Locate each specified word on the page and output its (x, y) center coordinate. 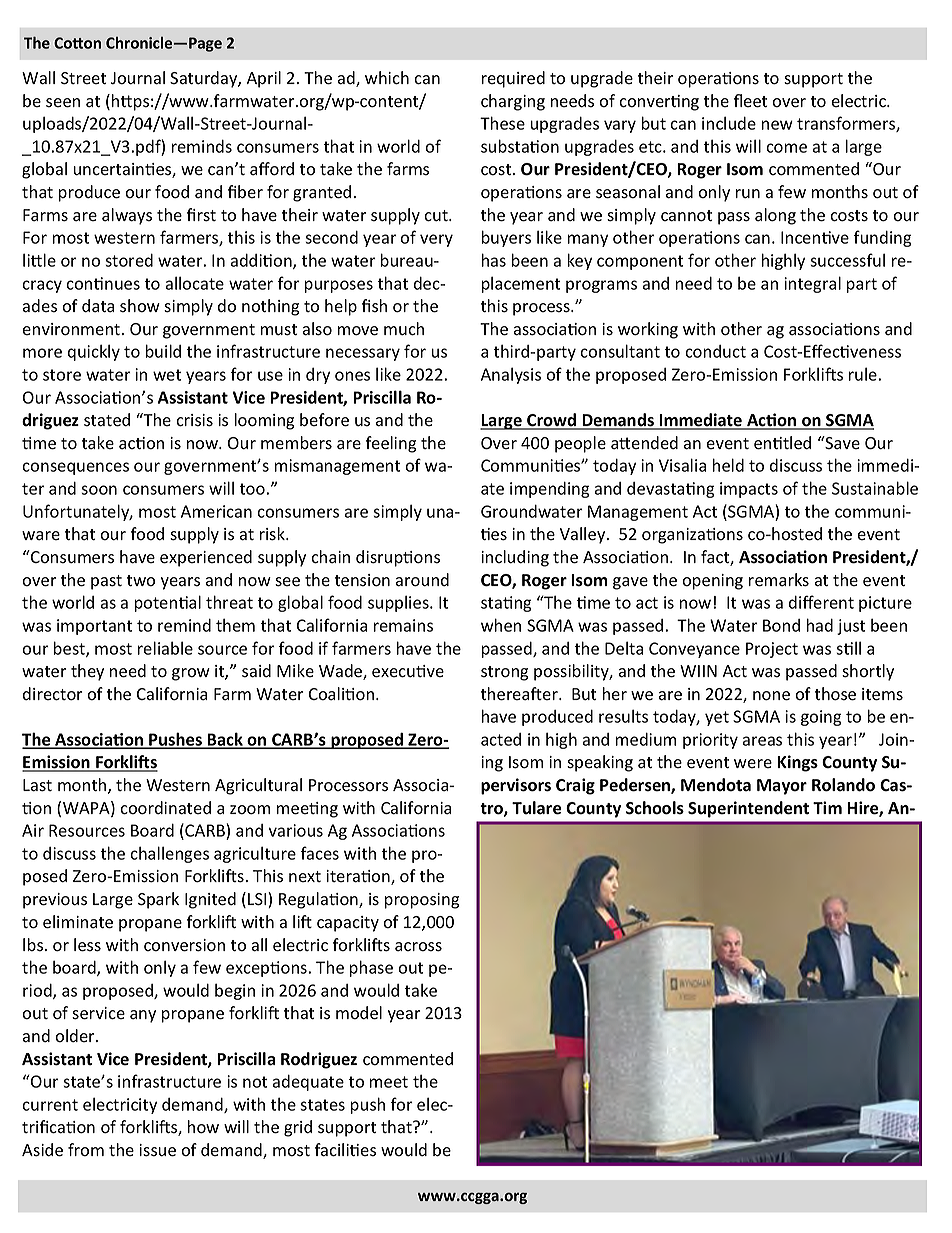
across (418, 947)
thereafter (520, 694)
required (513, 79)
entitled (782, 443)
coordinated (165, 808)
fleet (750, 101)
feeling (391, 444)
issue (157, 1150)
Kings (797, 763)
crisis (194, 420)
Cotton (77, 43)
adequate (308, 1083)
